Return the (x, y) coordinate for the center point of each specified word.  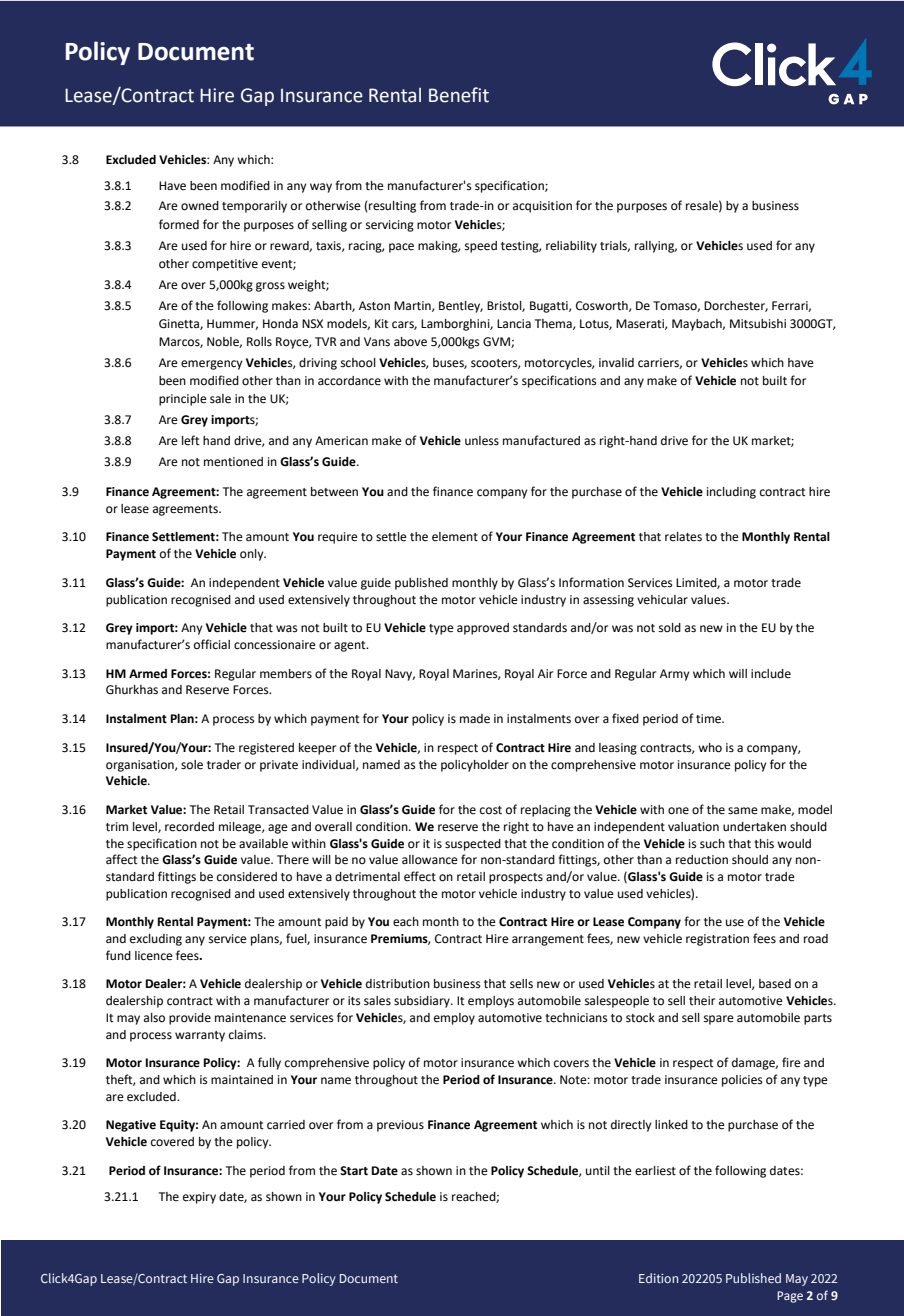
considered (247, 877)
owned (200, 206)
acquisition (542, 207)
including (731, 493)
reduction (702, 860)
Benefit (459, 95)
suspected (473, 845)
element (455, 537)
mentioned (233, 462)
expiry (199, 1198)
